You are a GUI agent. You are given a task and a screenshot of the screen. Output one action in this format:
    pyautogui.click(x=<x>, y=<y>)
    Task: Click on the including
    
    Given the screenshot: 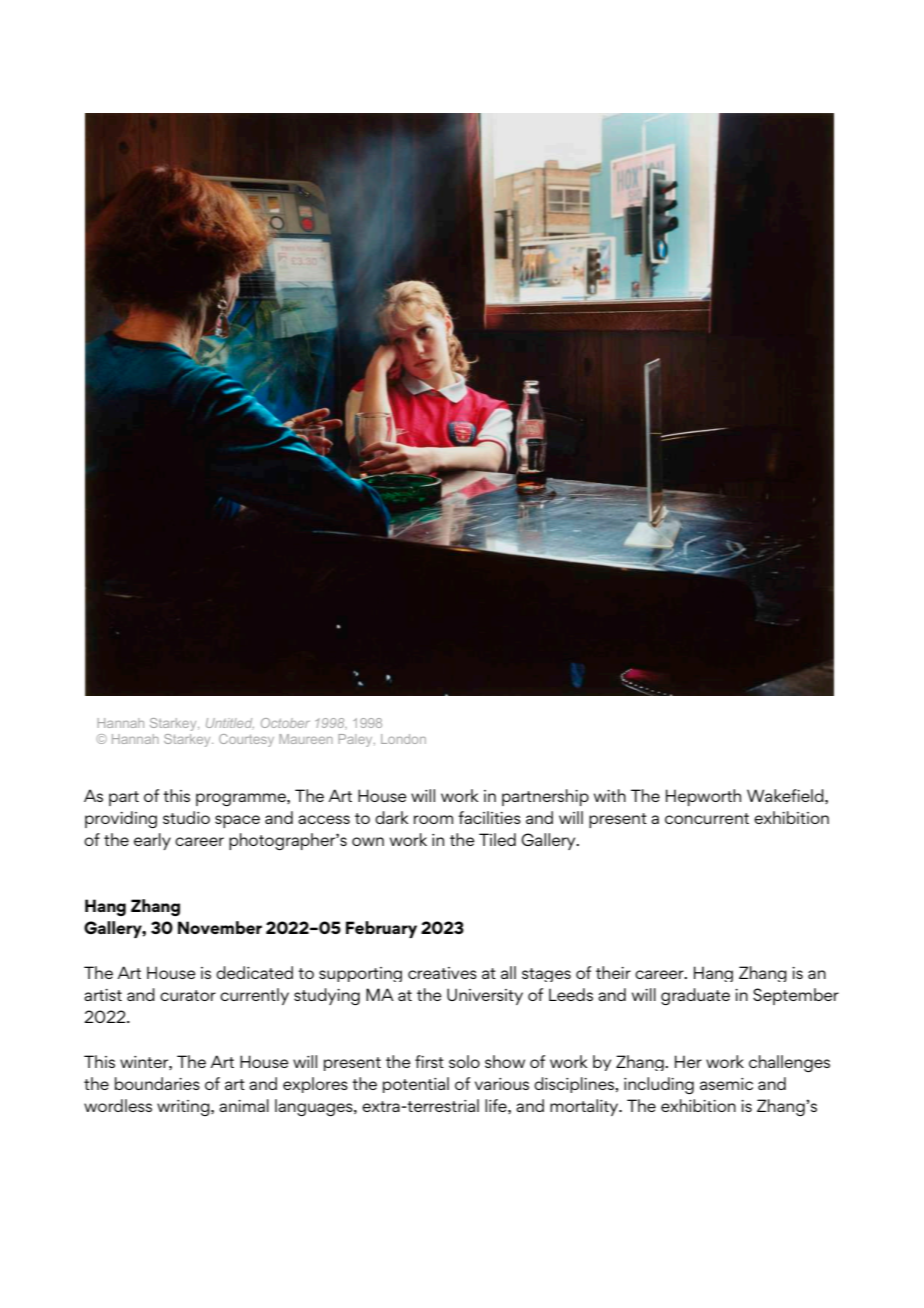 What is the action you would take?
    pyautogui.click(x=659, y=1085)
